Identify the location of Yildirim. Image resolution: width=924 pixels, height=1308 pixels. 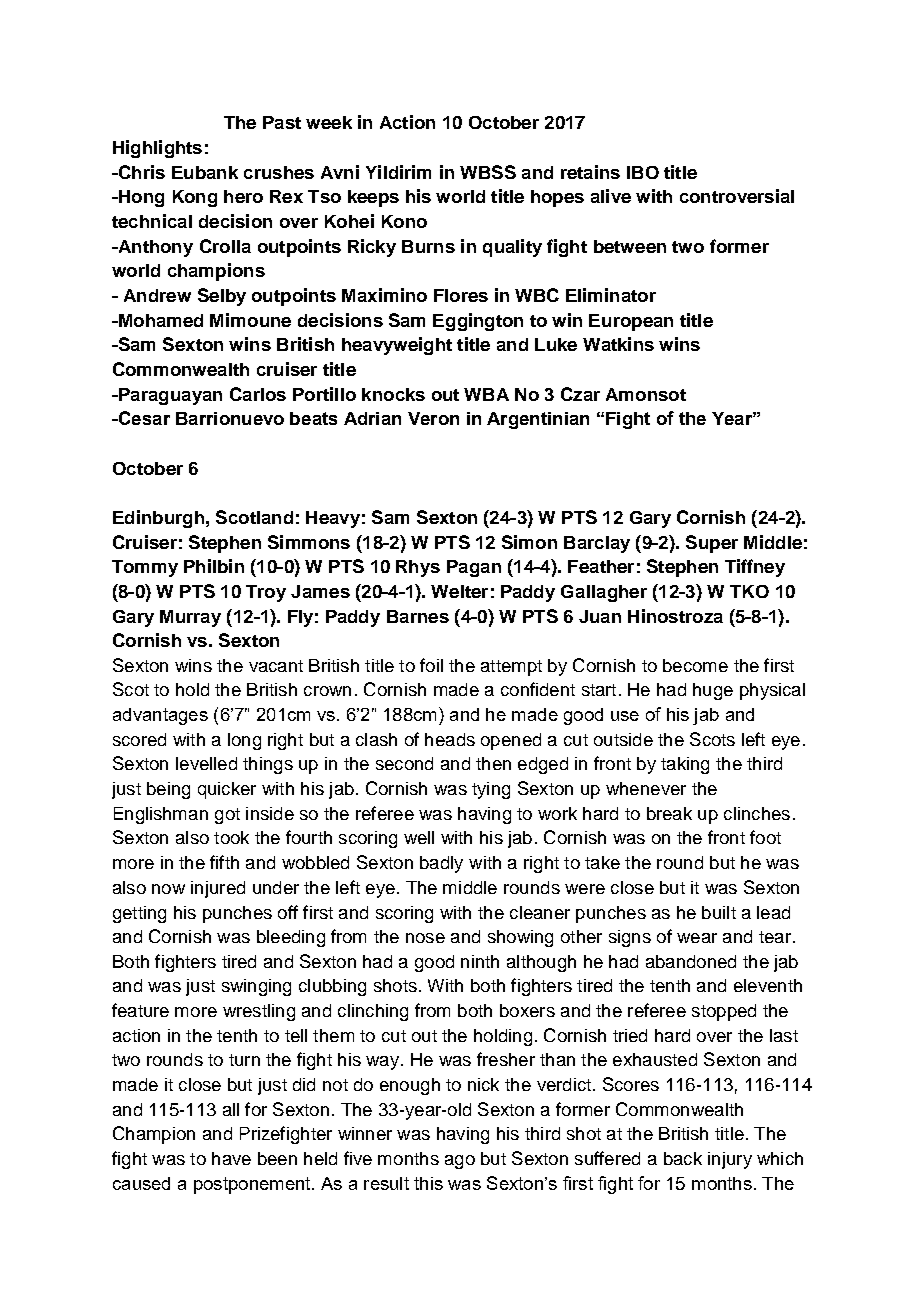
(398, 172).
